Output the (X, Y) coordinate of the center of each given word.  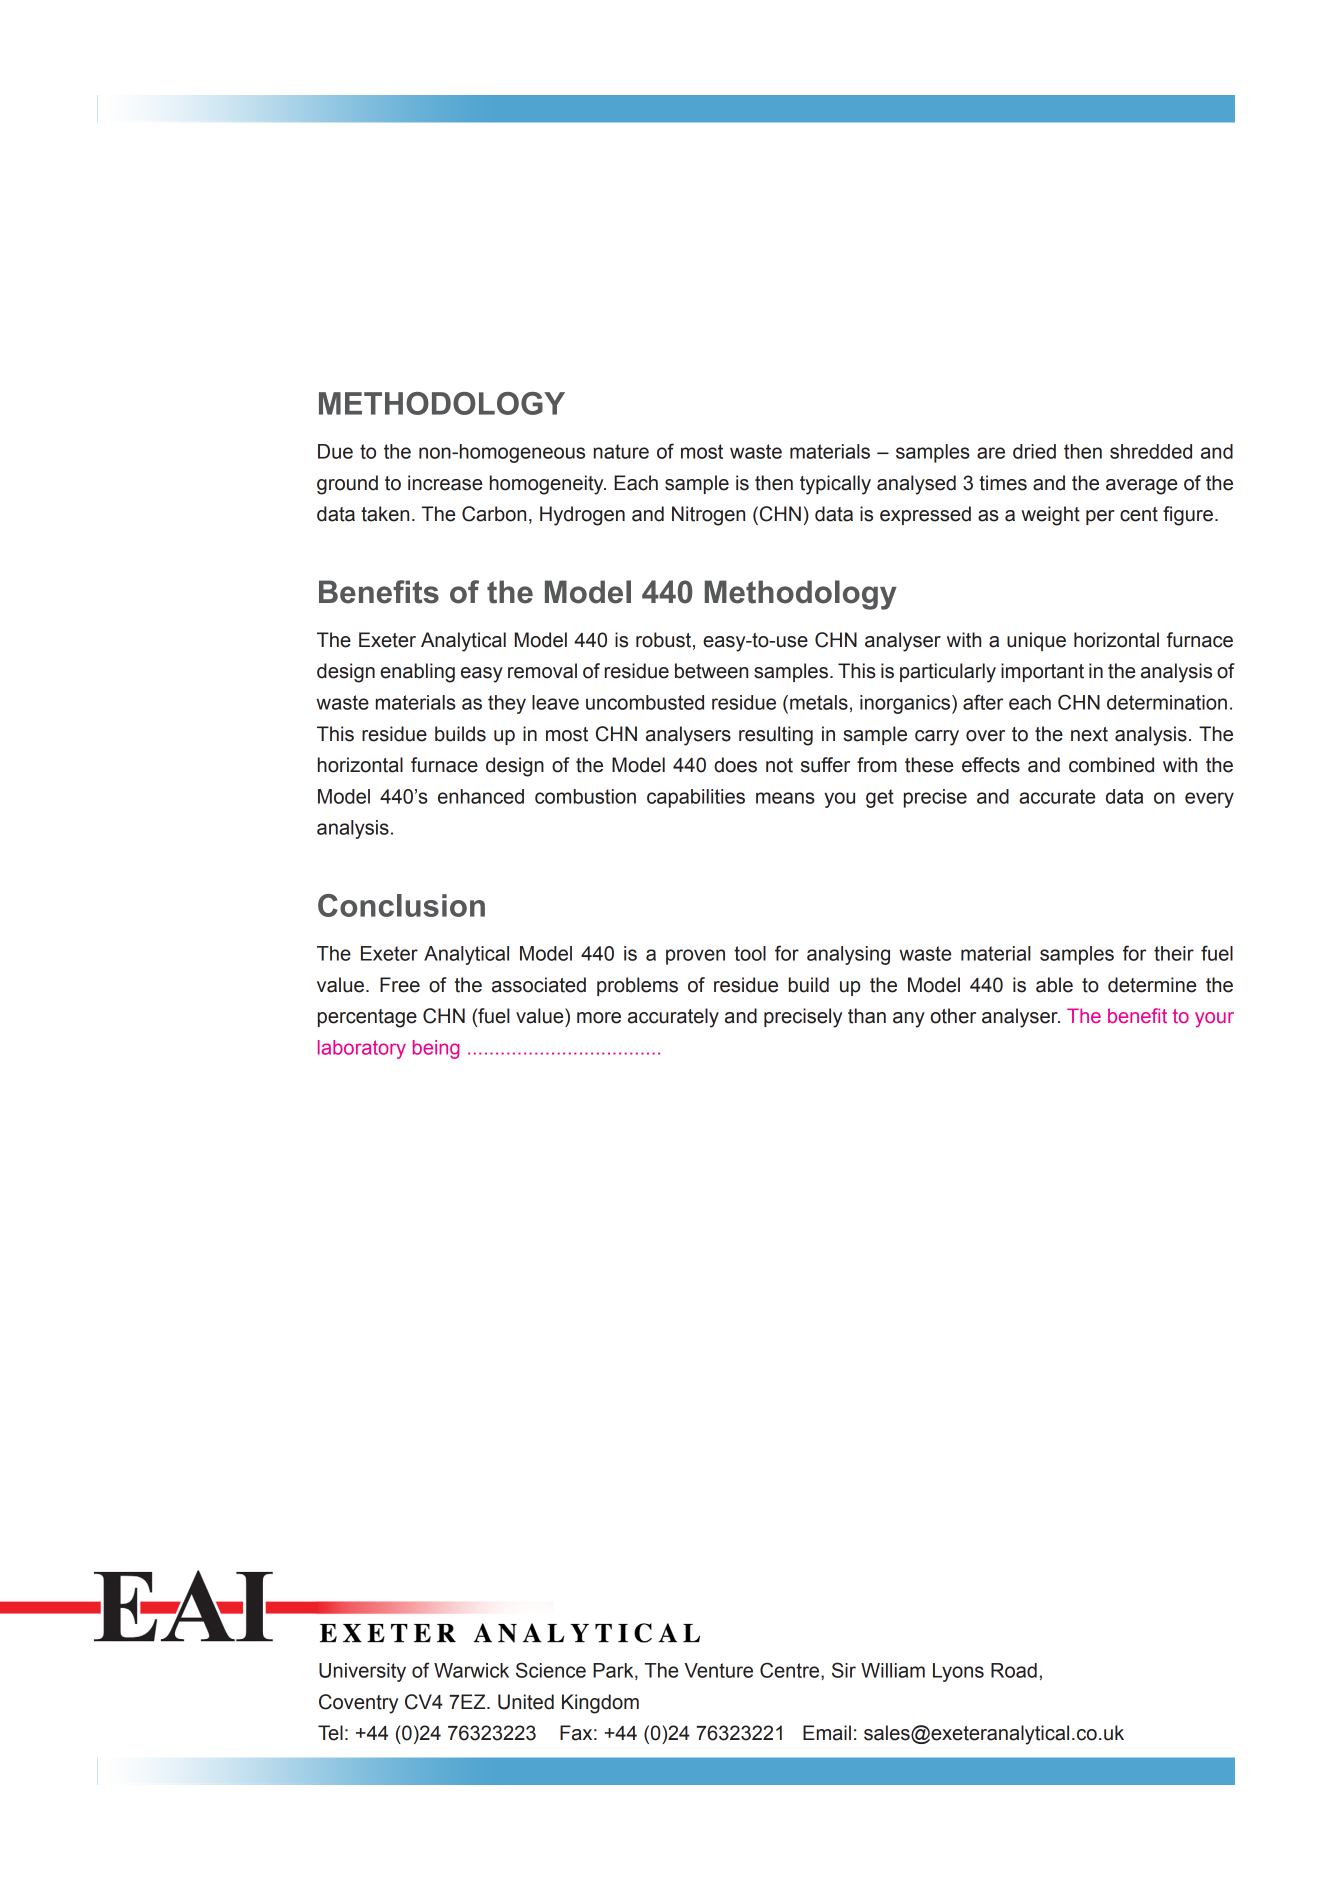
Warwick (471, 1670)
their (1174, 953)
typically (835, 485)
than (867, 1016)
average (1141, 487)
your (1214, 1019)
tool (750, 953)
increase (445, 483)
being (436, 1049)
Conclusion (401, 905)
